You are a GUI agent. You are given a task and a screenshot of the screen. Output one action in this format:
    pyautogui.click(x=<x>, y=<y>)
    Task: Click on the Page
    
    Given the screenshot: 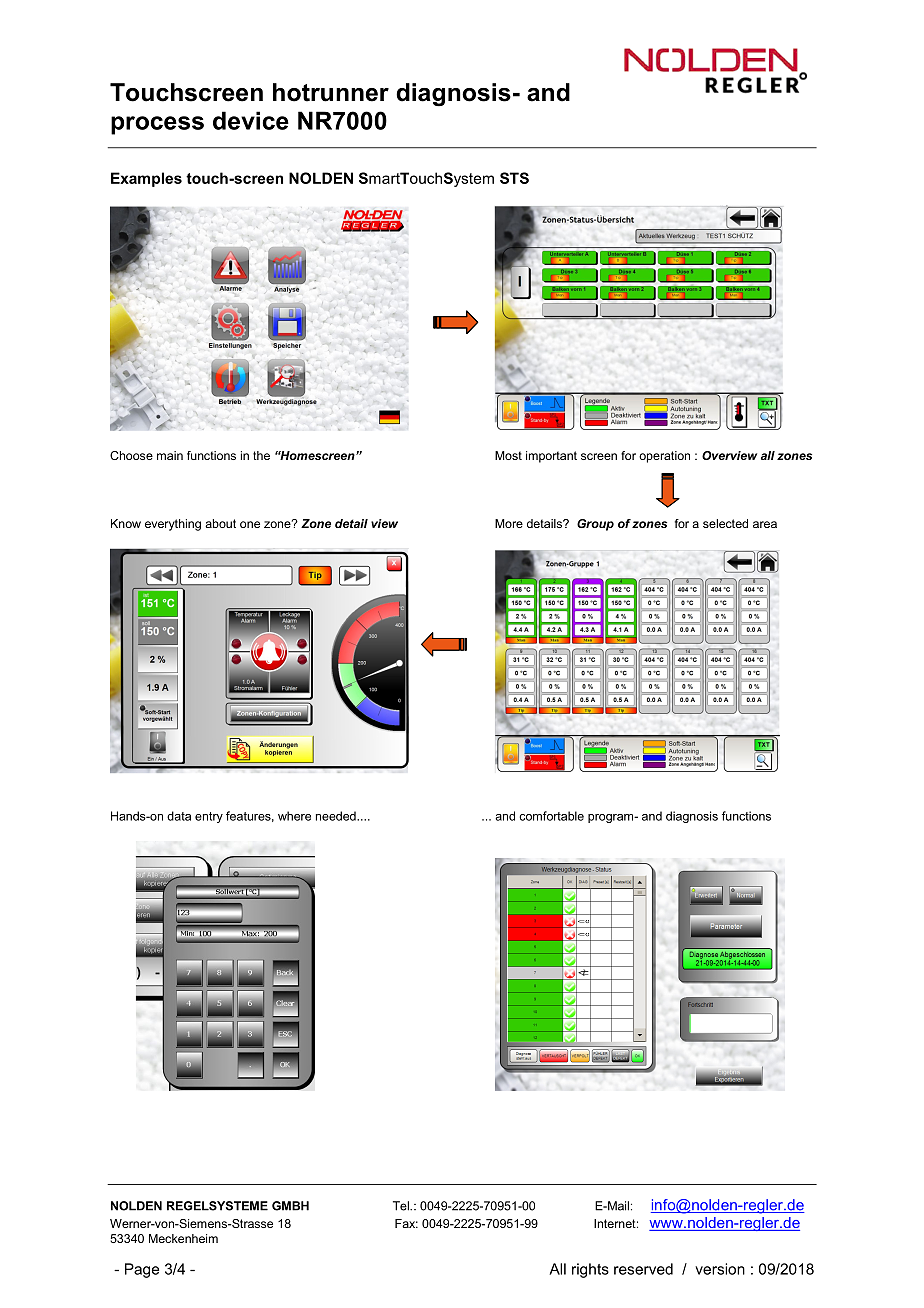 What is the action you would take?
    pyautogui.click(x=142, y=1270)
